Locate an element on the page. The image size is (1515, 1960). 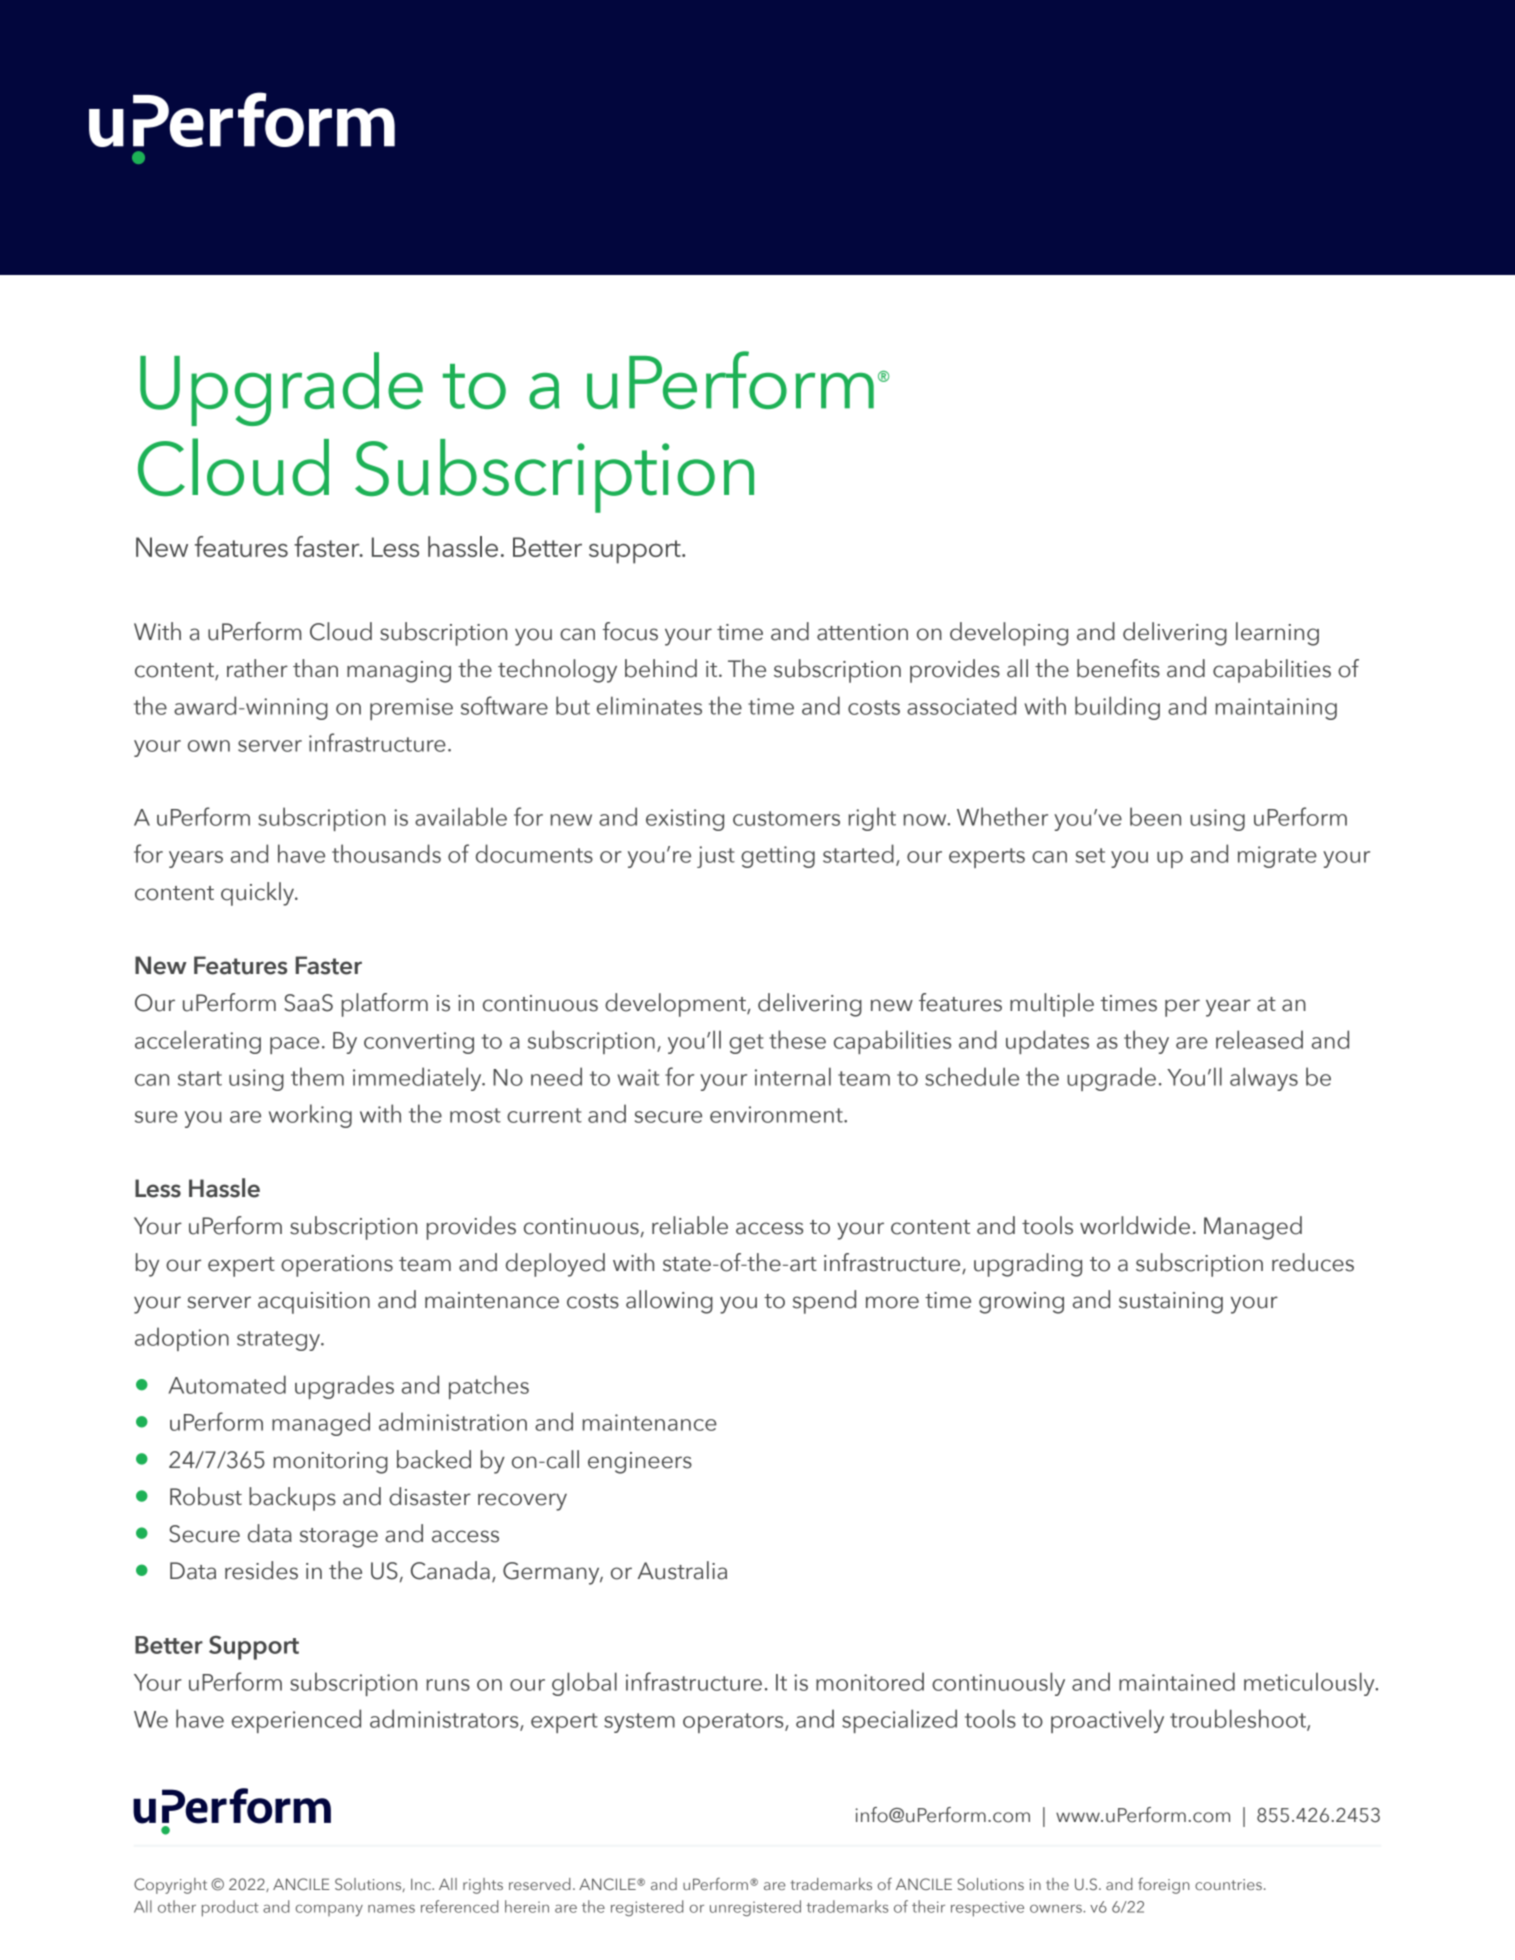
engineers is located at coordinates (640, 1463).
